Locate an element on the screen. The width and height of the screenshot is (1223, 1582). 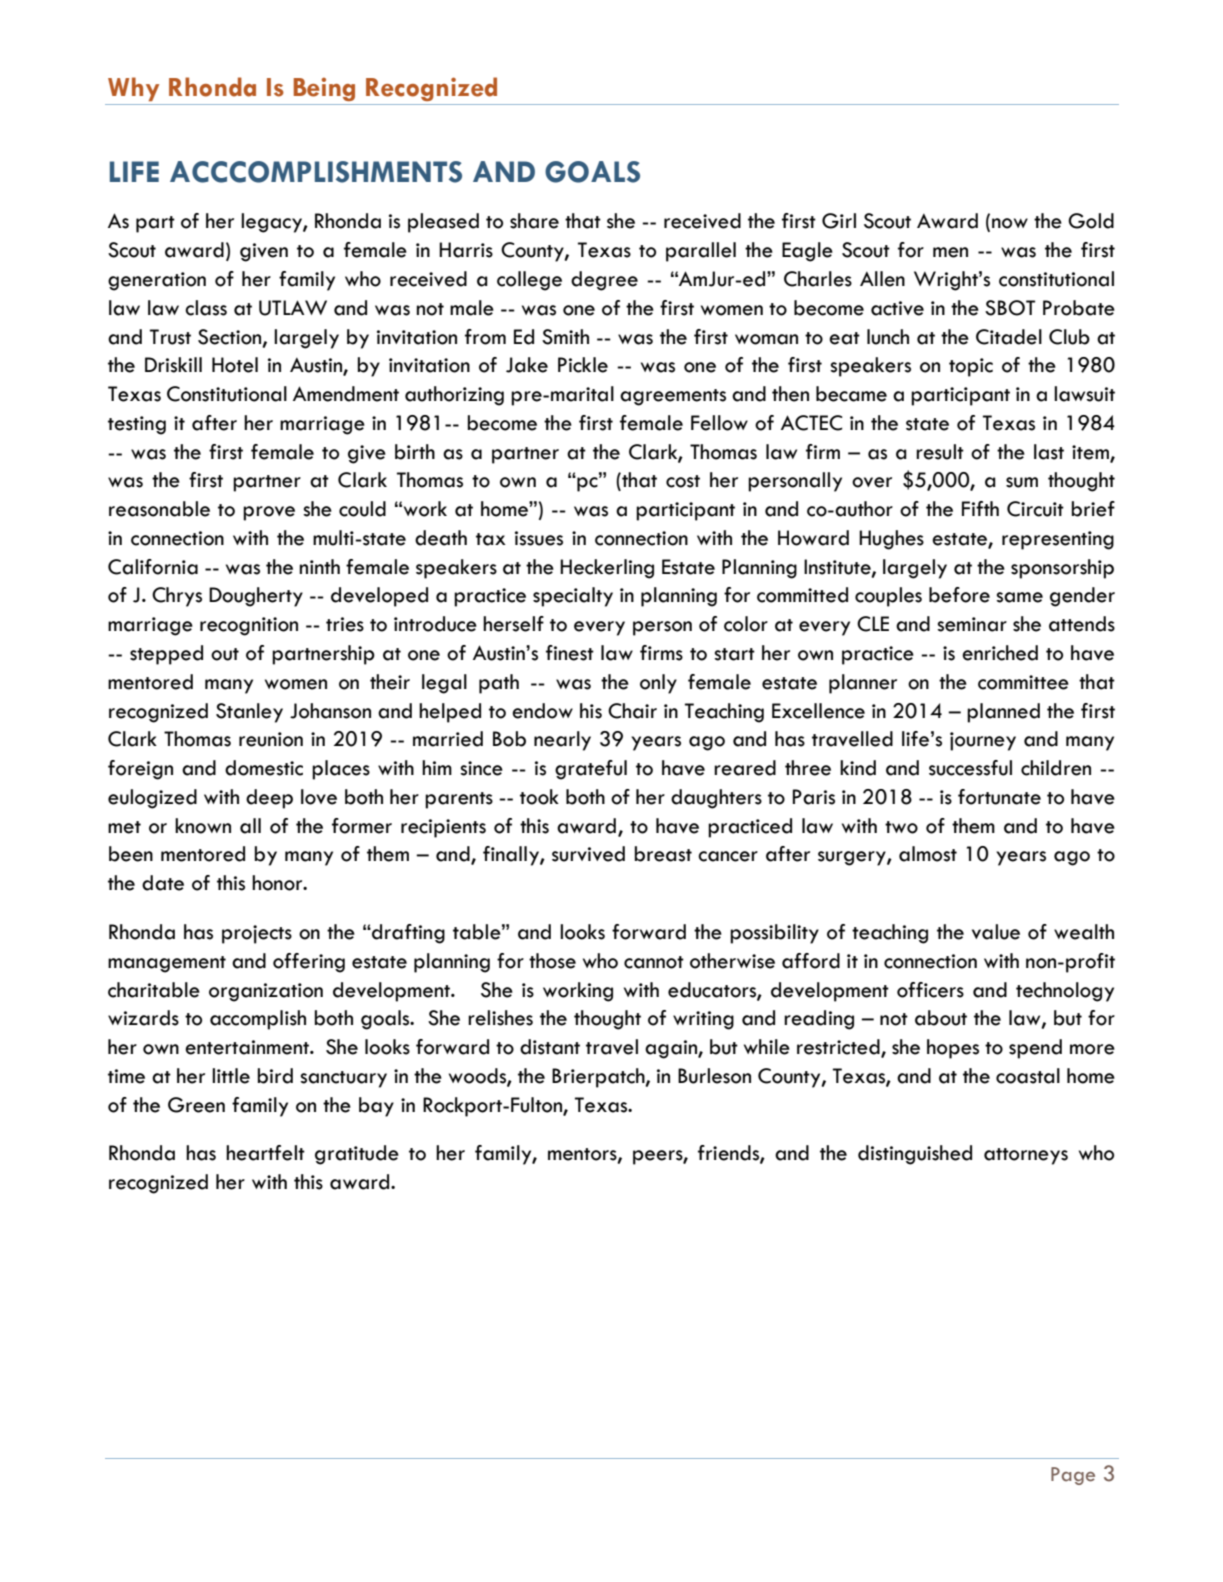
cost is located at coordinates (683, 481).
